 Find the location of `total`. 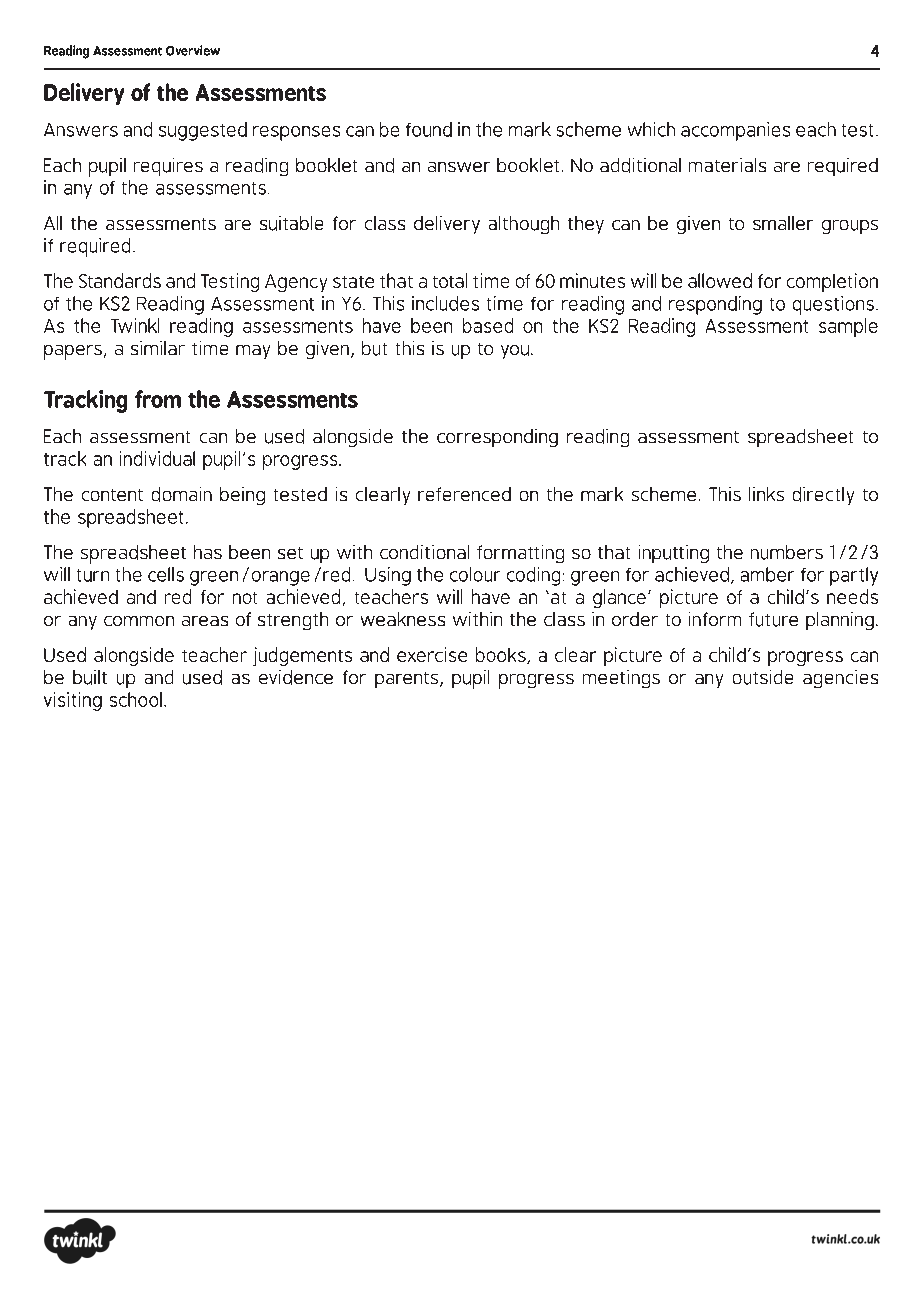

total is located at coordinates (450, 280).
